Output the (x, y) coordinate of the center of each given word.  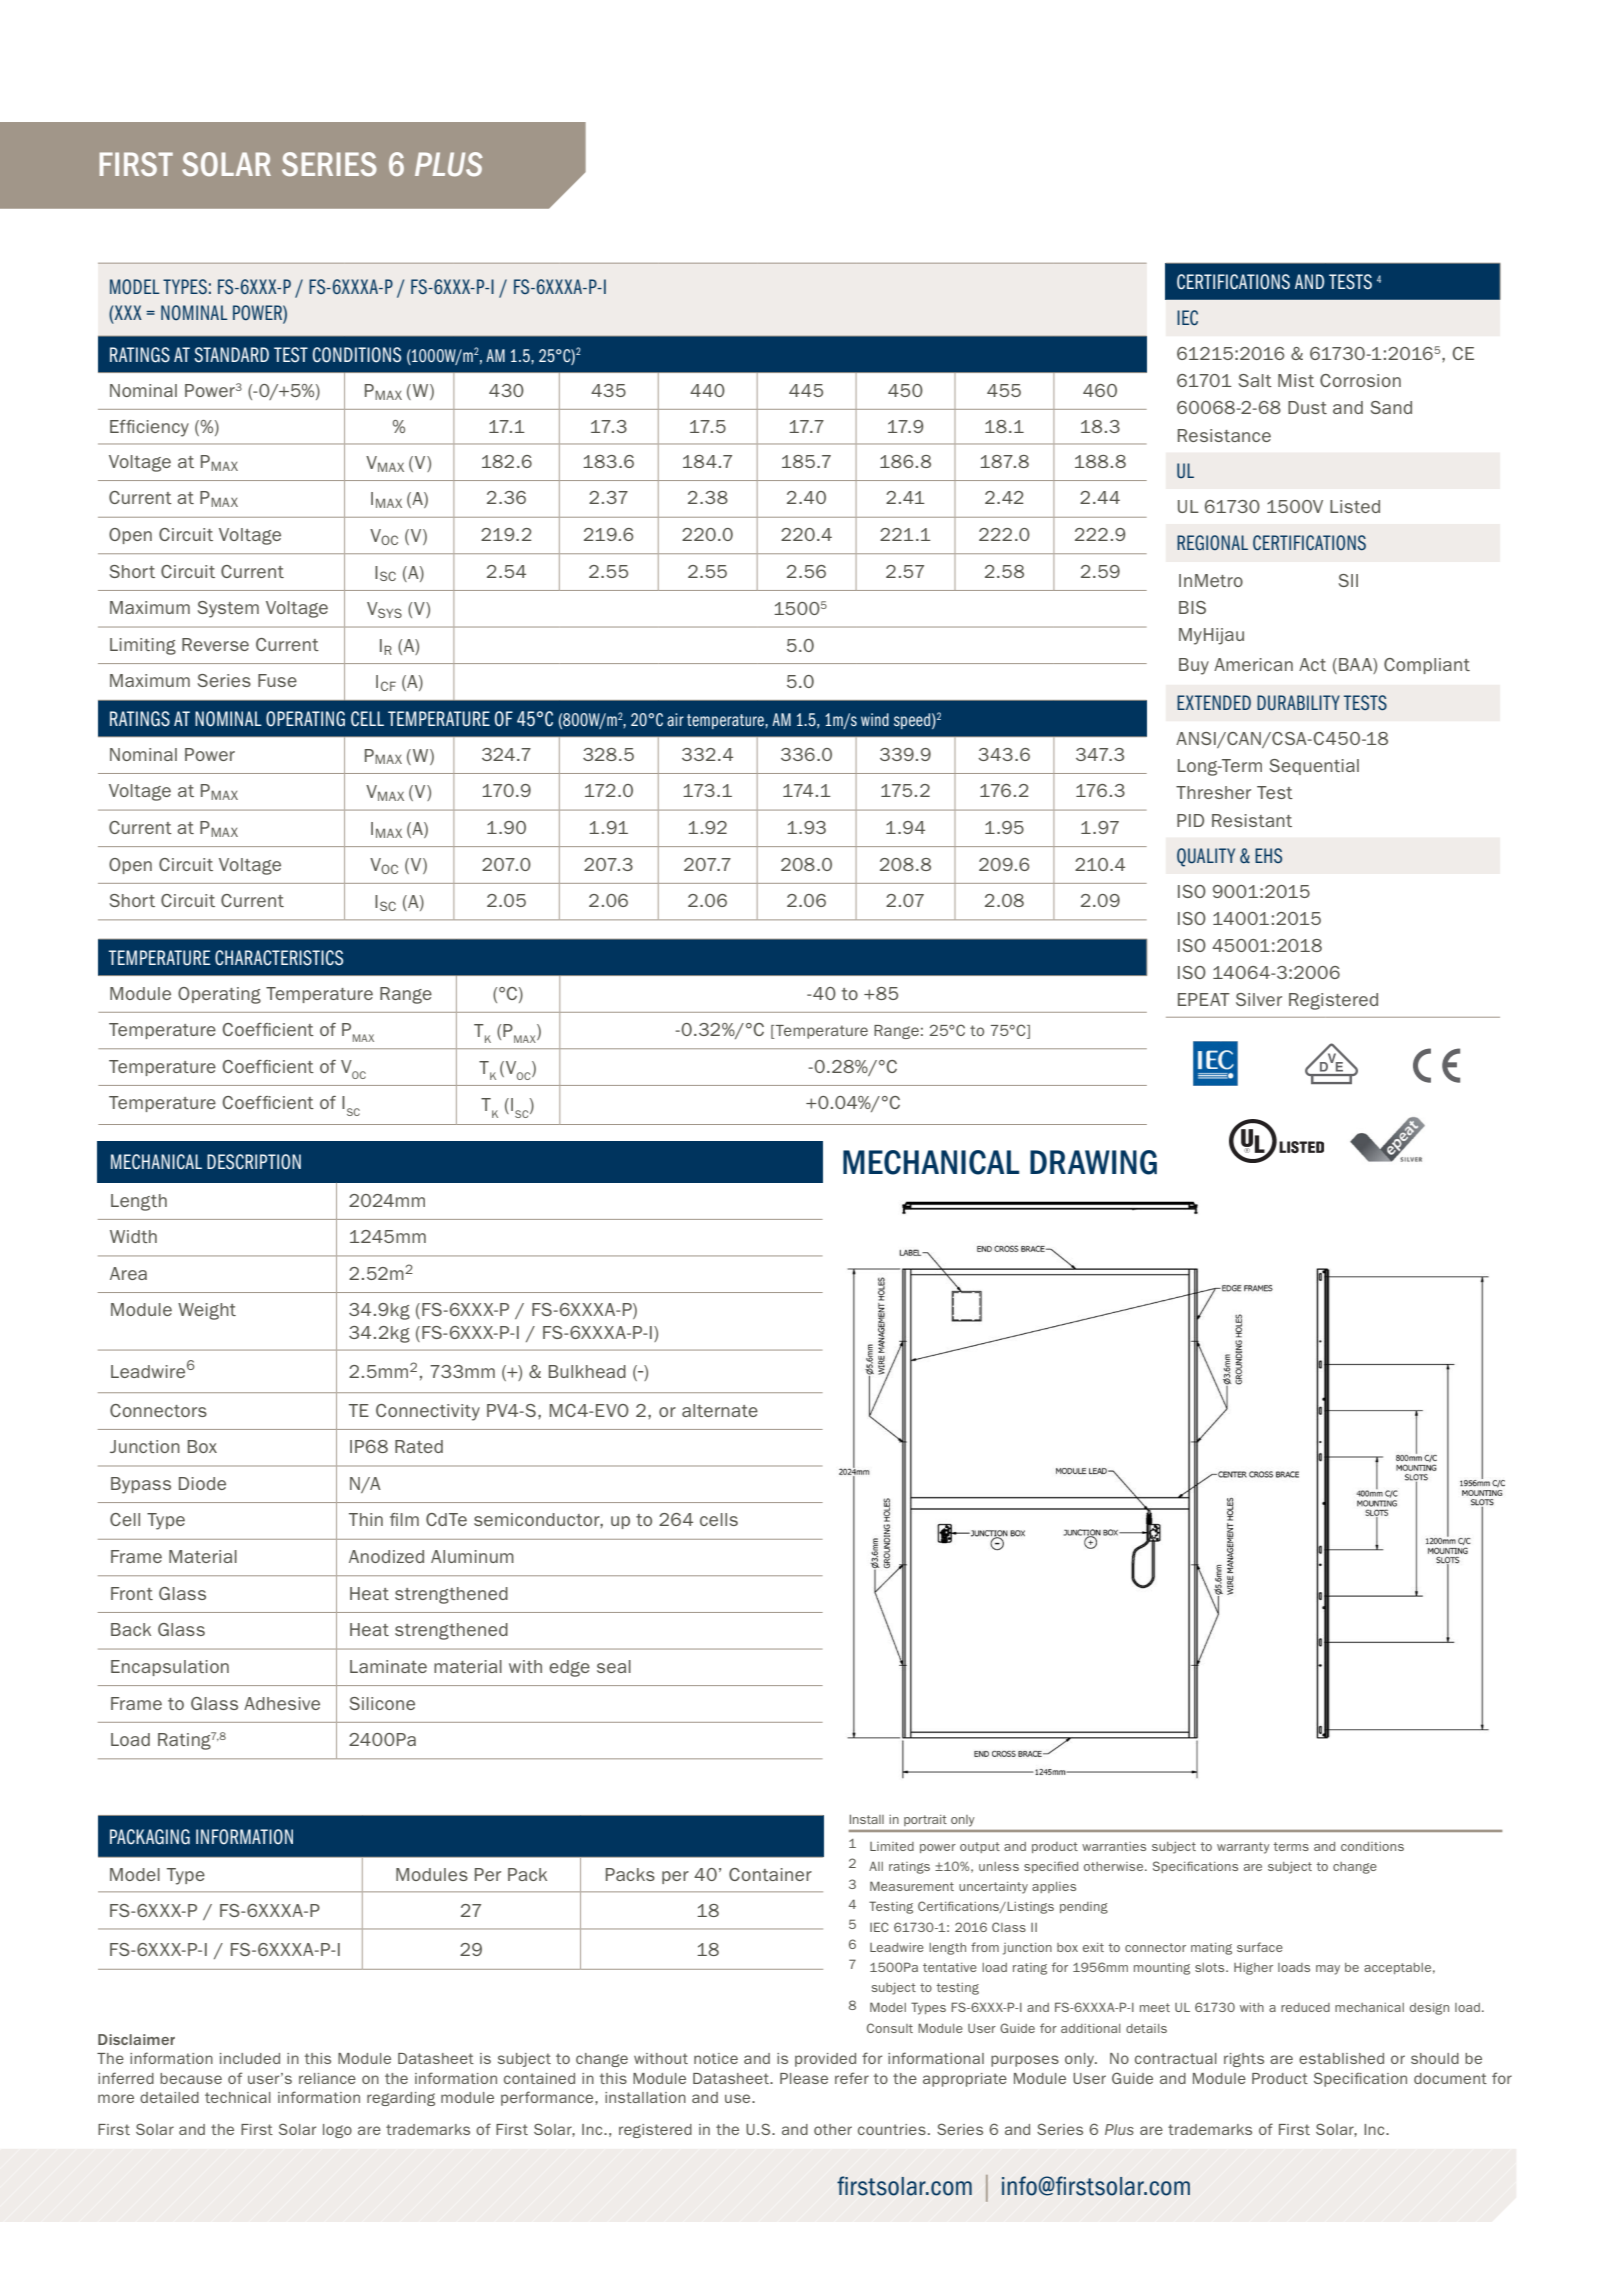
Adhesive (282, 1703)
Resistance (1224, 435)
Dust (1307, 407)
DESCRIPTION (254, 1162)
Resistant (1252, 820)
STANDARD (231, 355)
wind (875, 719)
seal (614, 1666)
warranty (1243, 1848)
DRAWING (1093, 1162)
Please (804, 2078)
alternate (720, 1410)
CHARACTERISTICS (279, 958)
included (250, 2058)
